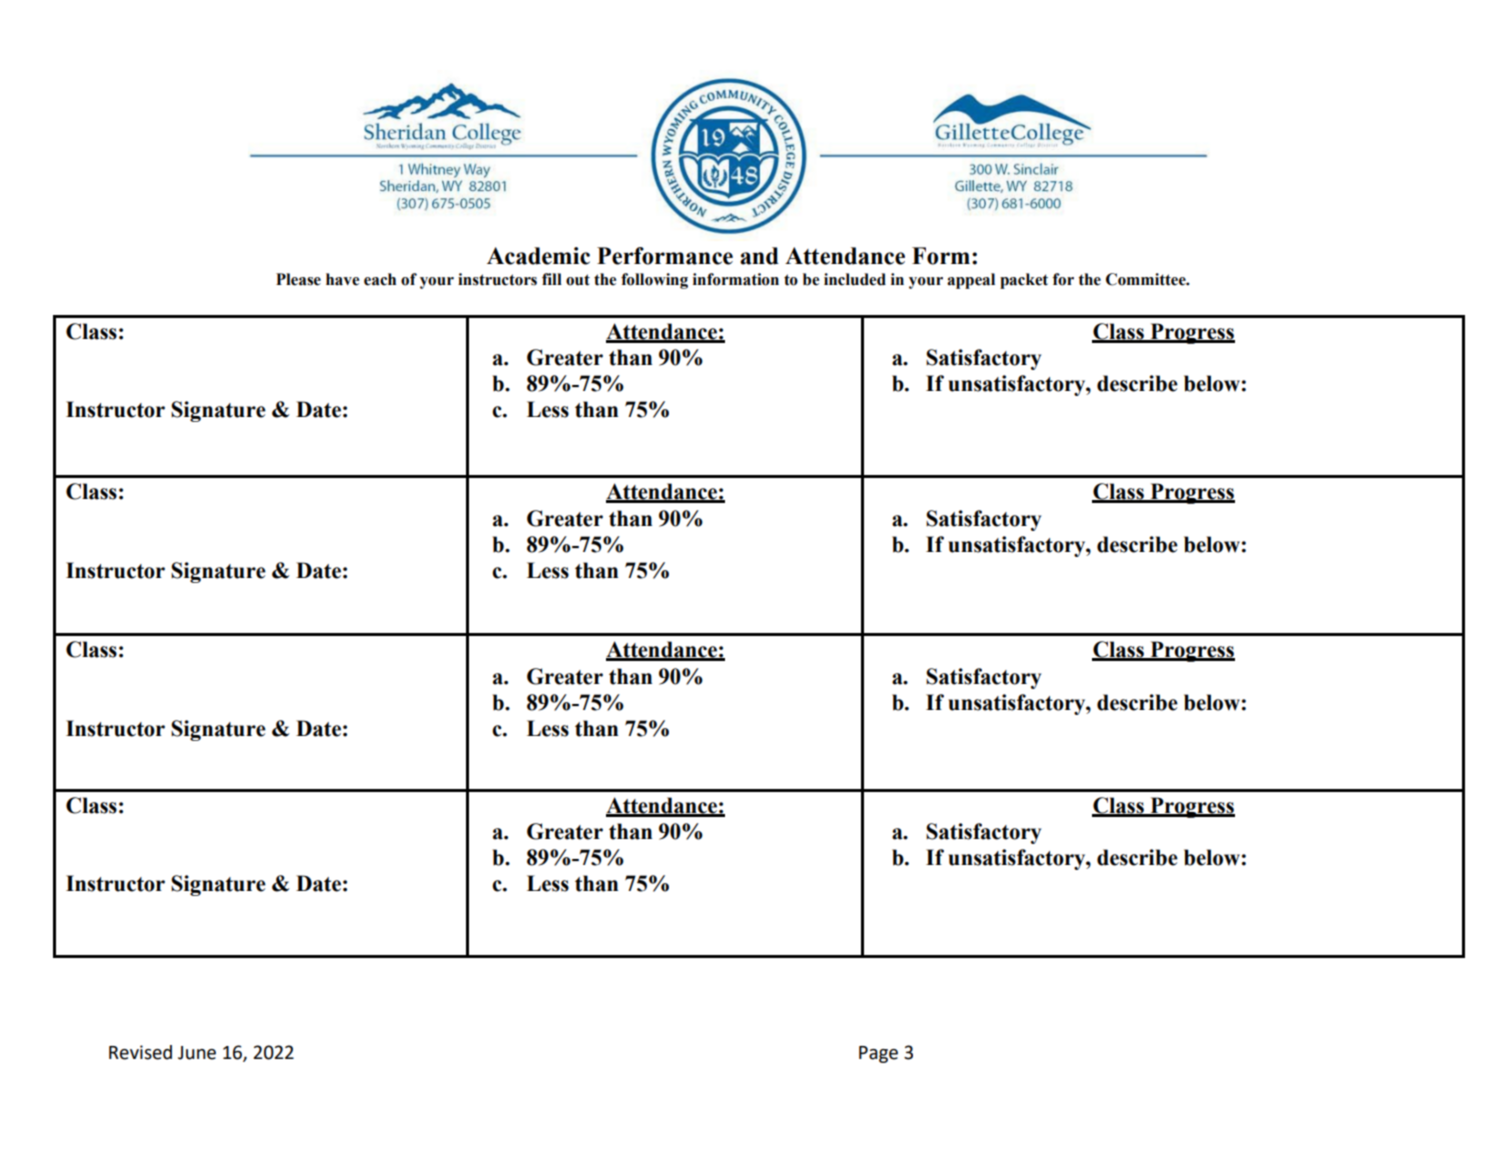  I want to click on out, so click(578, 280).
